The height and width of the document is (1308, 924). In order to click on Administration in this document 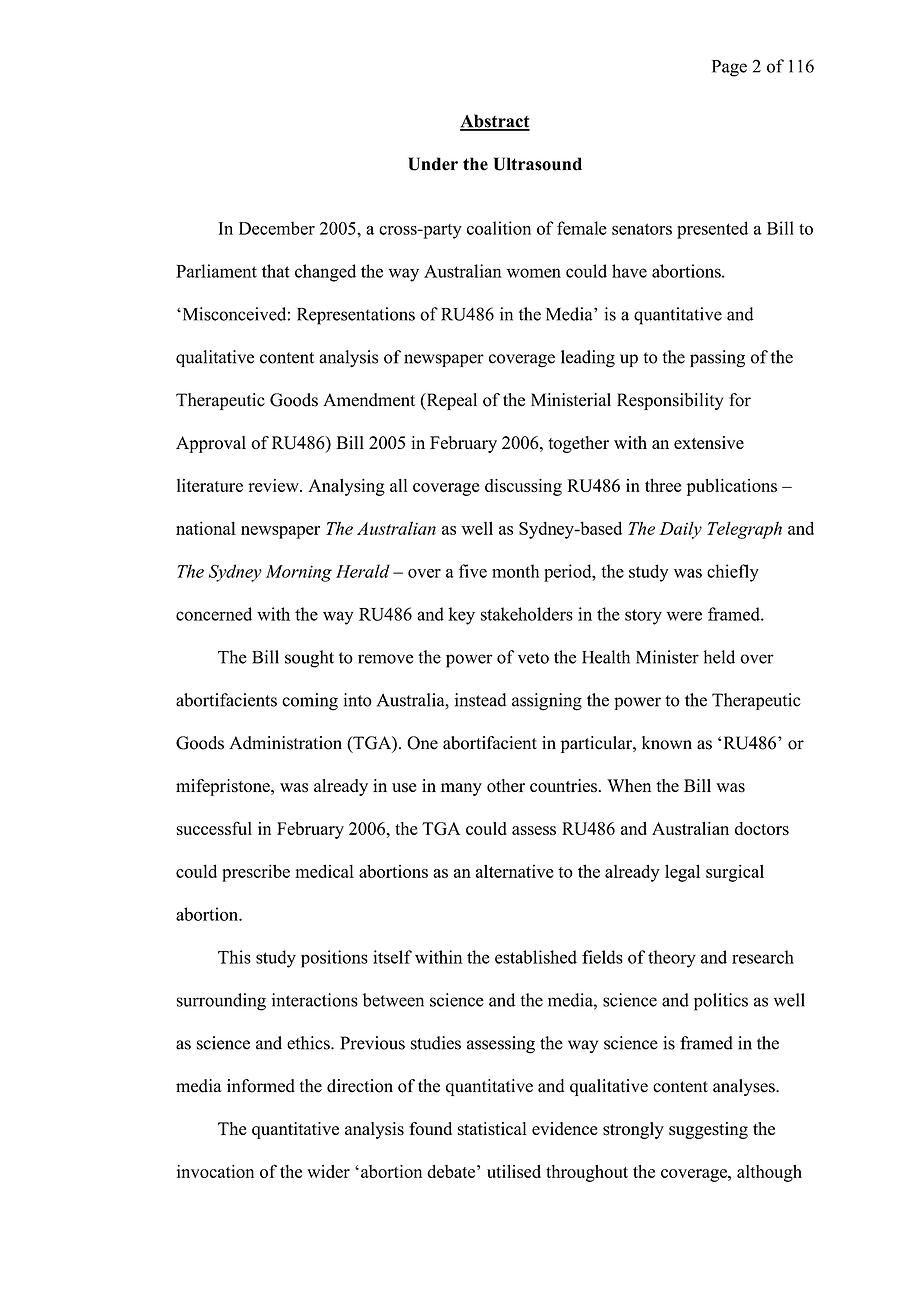, I will do `click(285, 743)`.
